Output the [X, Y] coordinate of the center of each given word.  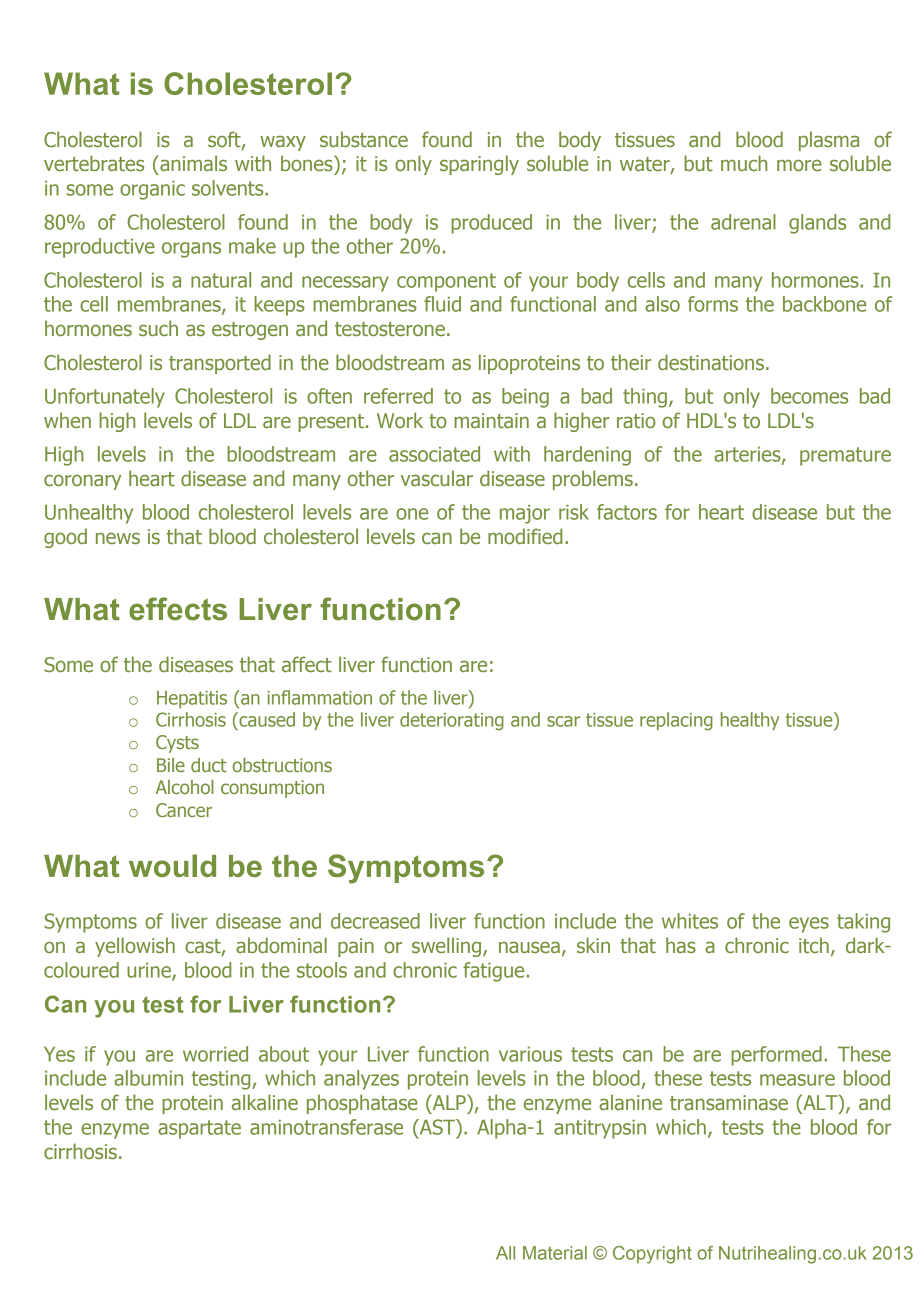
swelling [446, 947]
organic [152, 190]
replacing [676, 721]
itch [814, 945]
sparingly [479, 165]
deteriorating [452, 721]
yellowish [135, 947]
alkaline [265, 1102]
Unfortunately [105, 398]
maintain [491, 420]
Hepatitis [192, 699]
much [744, 163]
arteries [748, 455]
